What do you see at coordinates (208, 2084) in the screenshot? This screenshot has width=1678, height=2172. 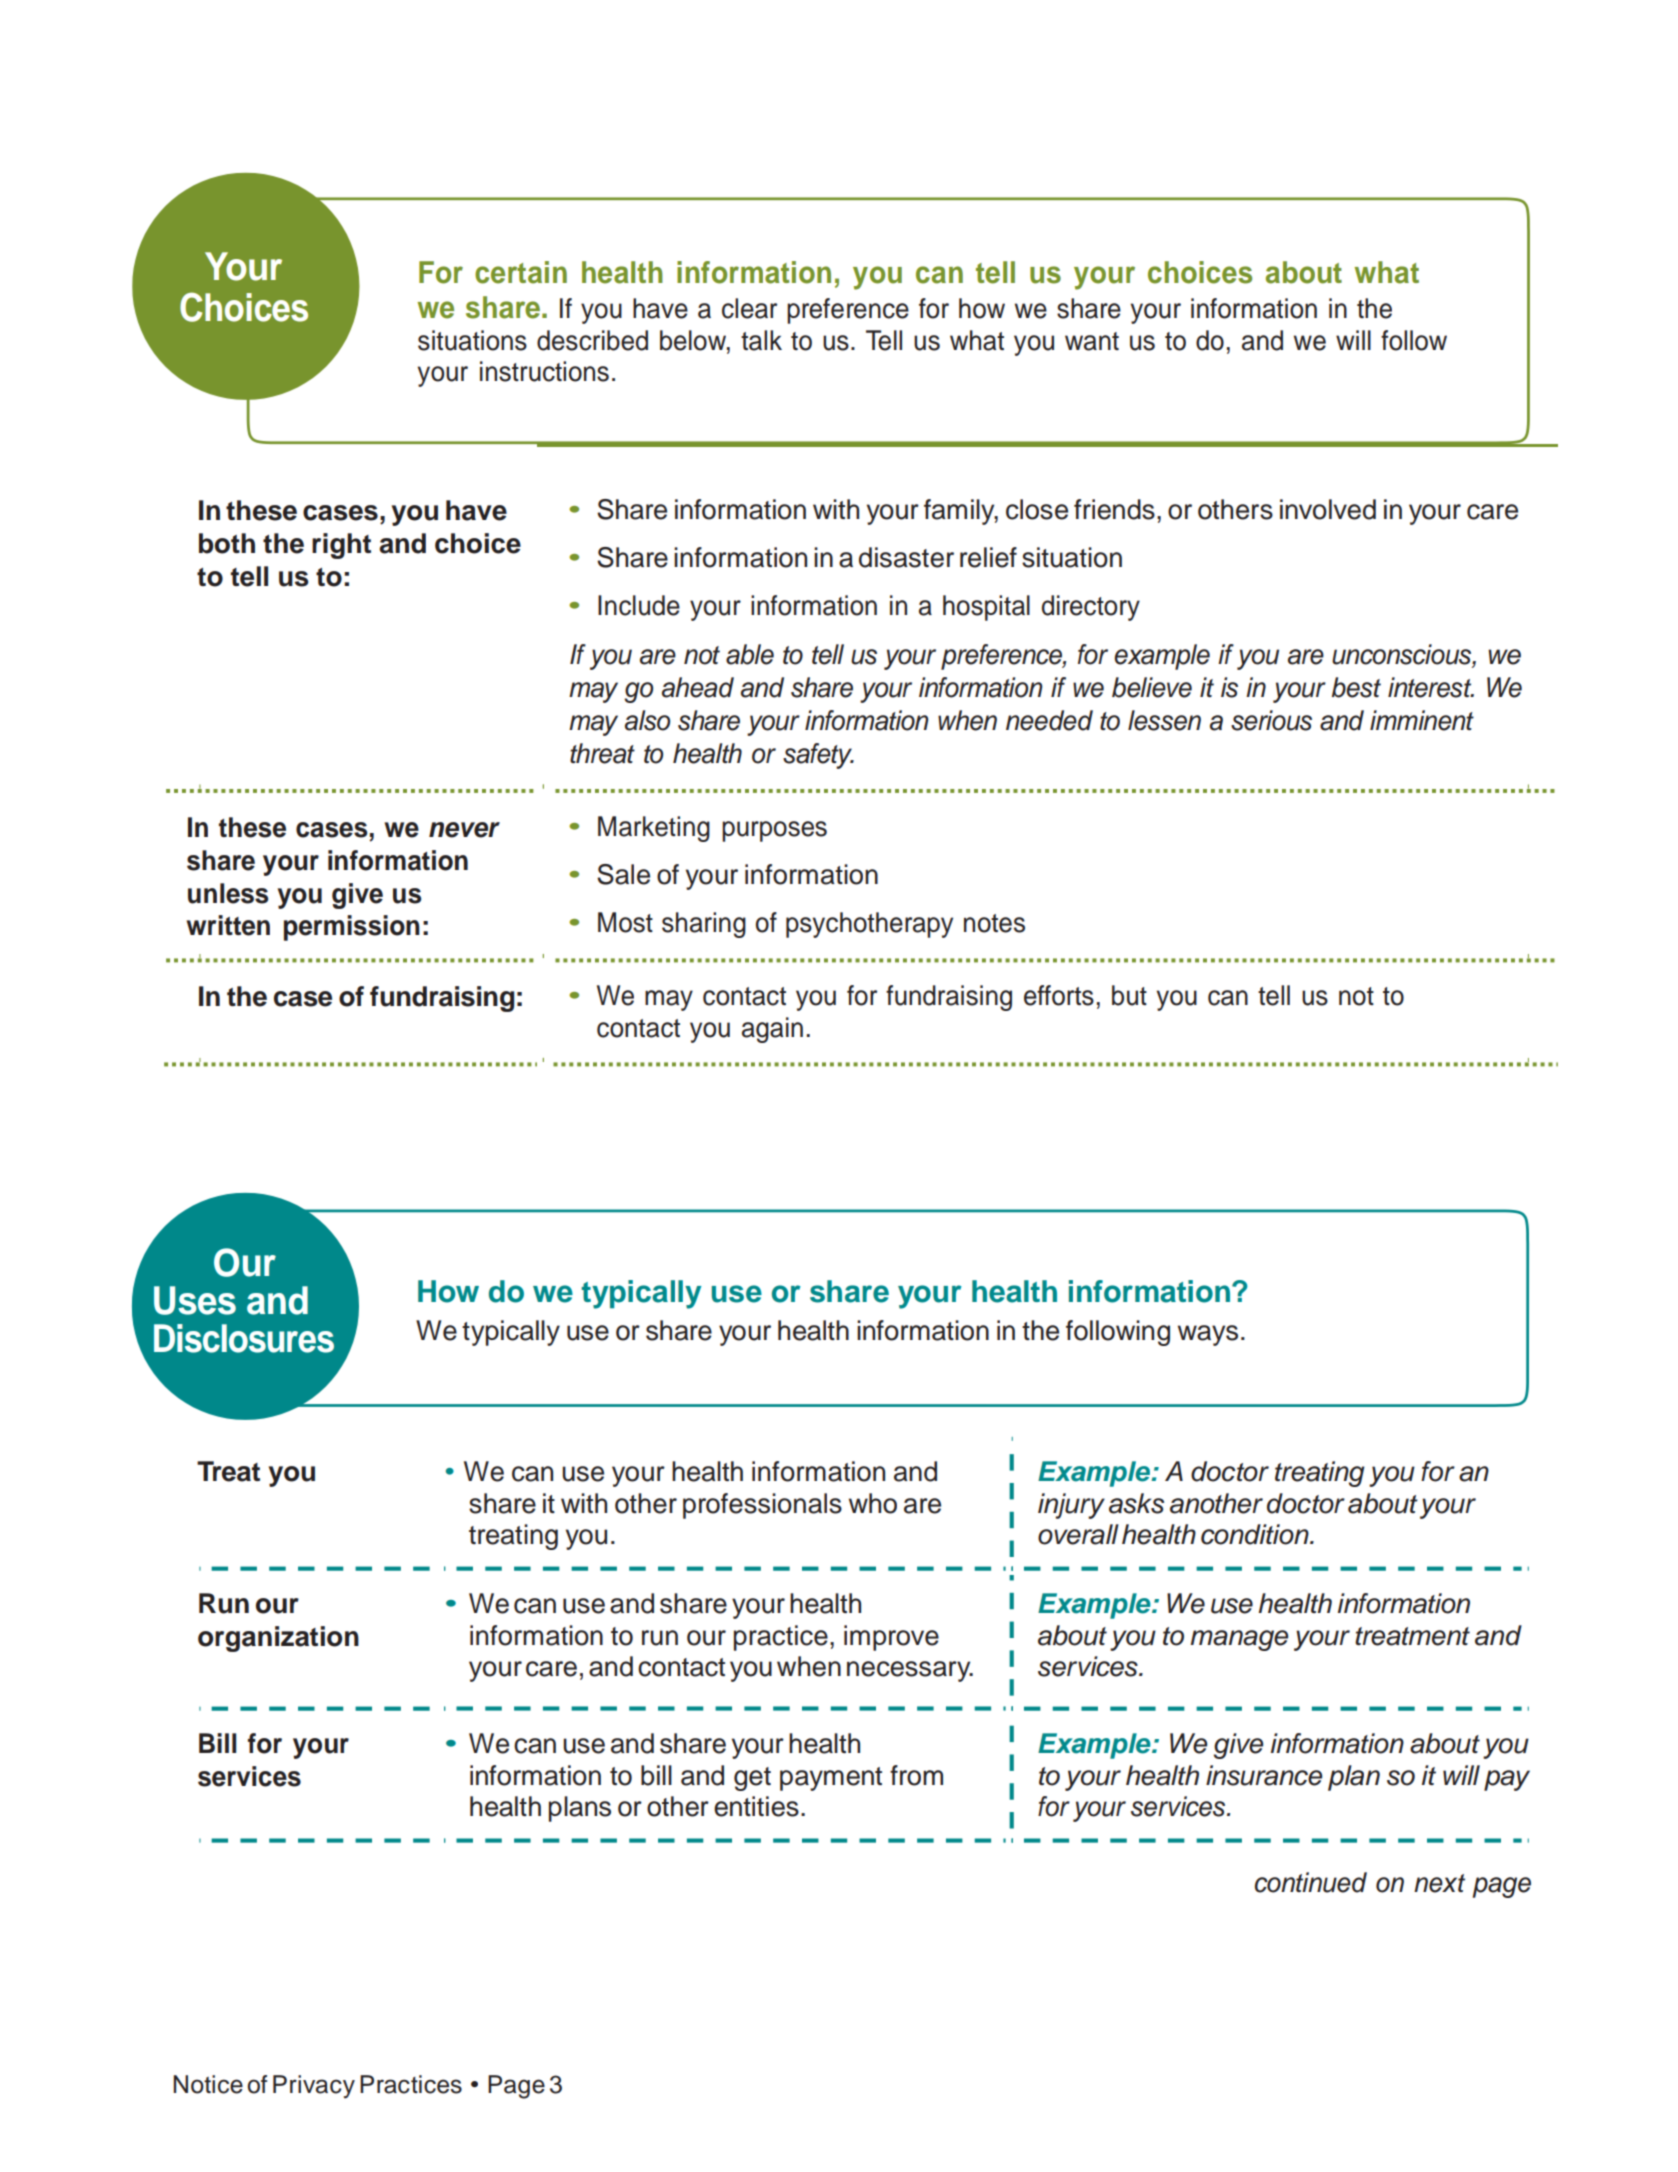 I see `Notice` at bounding box center [208, 2084].
